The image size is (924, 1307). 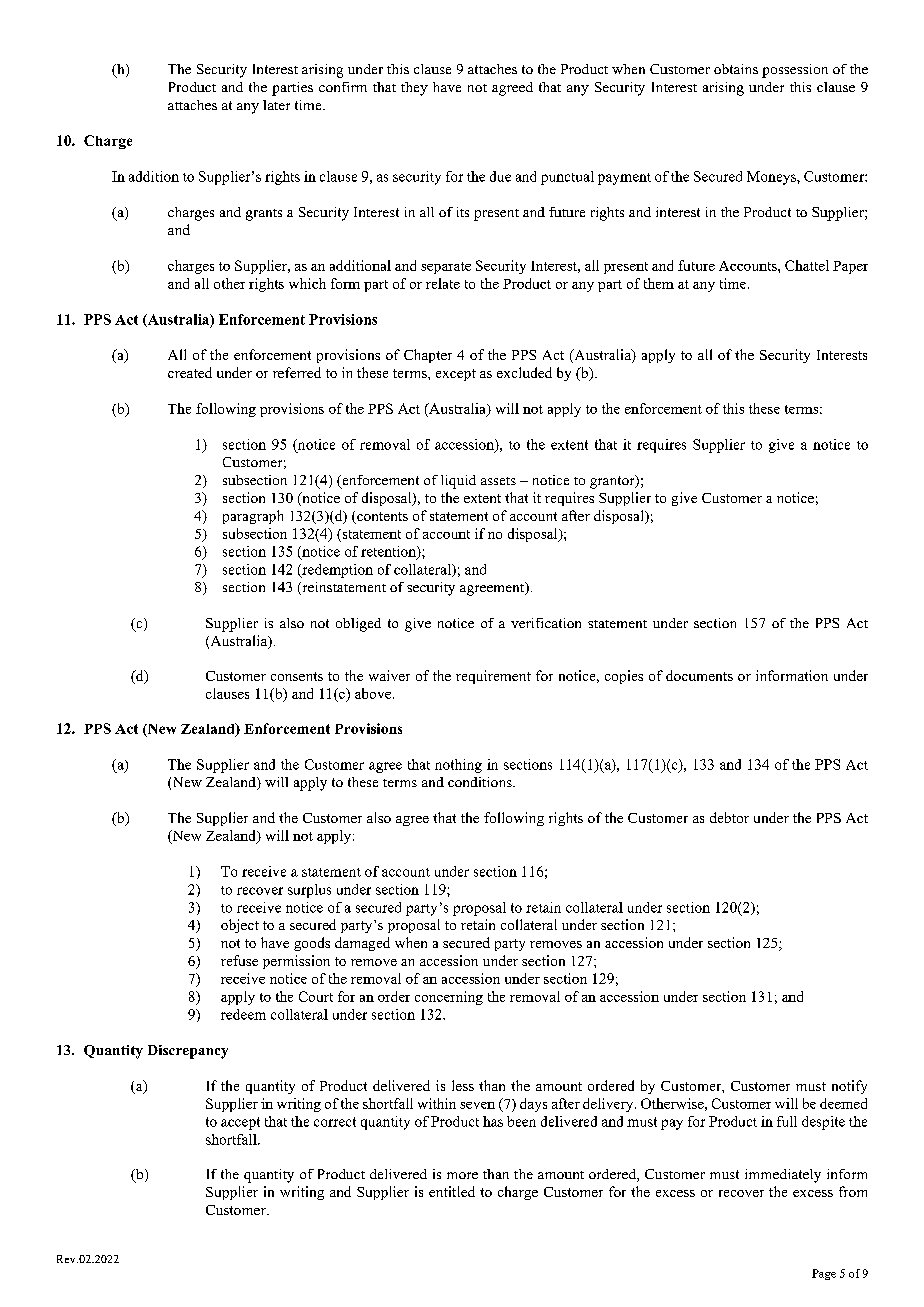 What do you see at coordinates (240, 1123) in the document?
I see `accept` at bounding box center [240, 1123].
